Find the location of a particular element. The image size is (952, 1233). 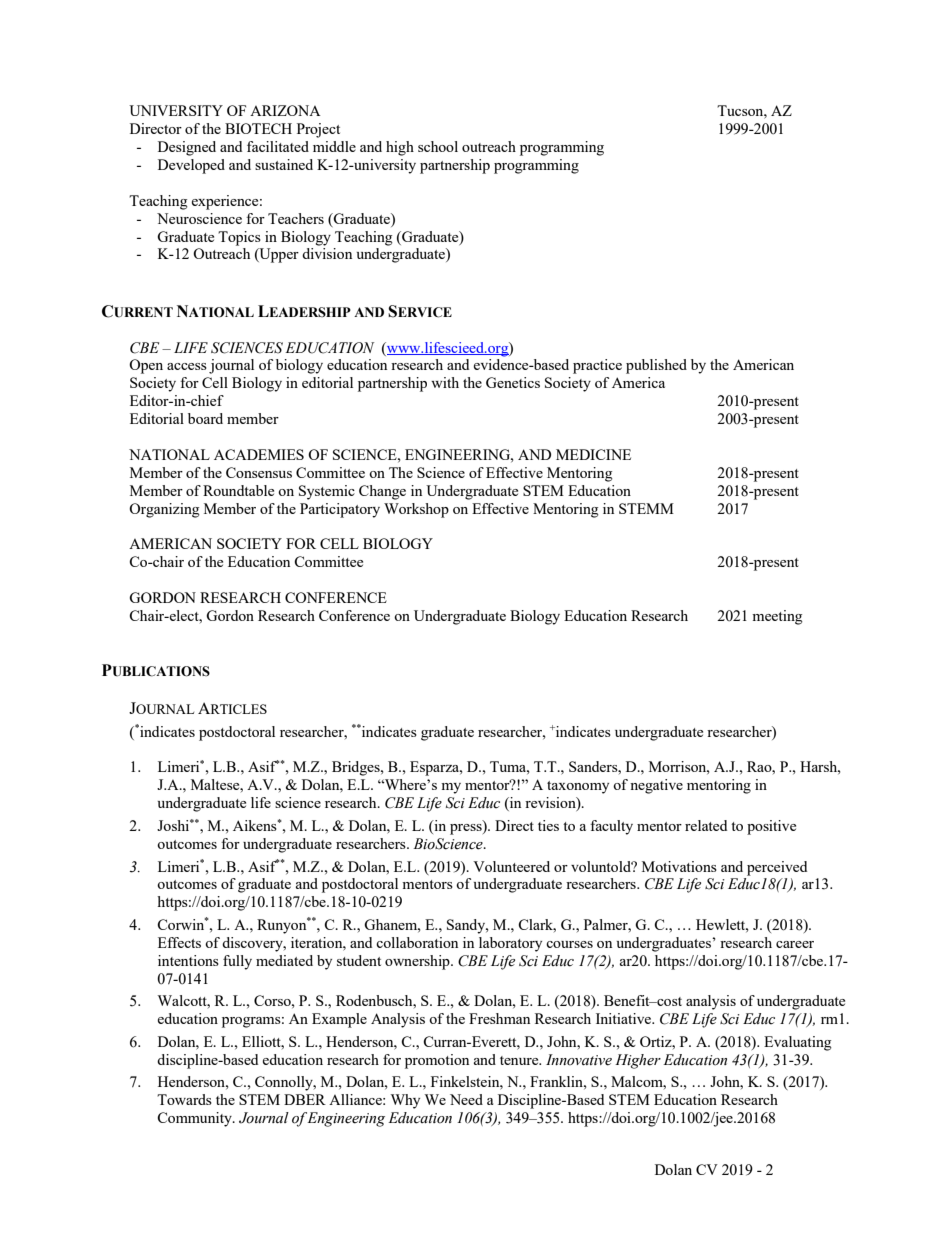

discovery is located at coordinates (253, 944).
